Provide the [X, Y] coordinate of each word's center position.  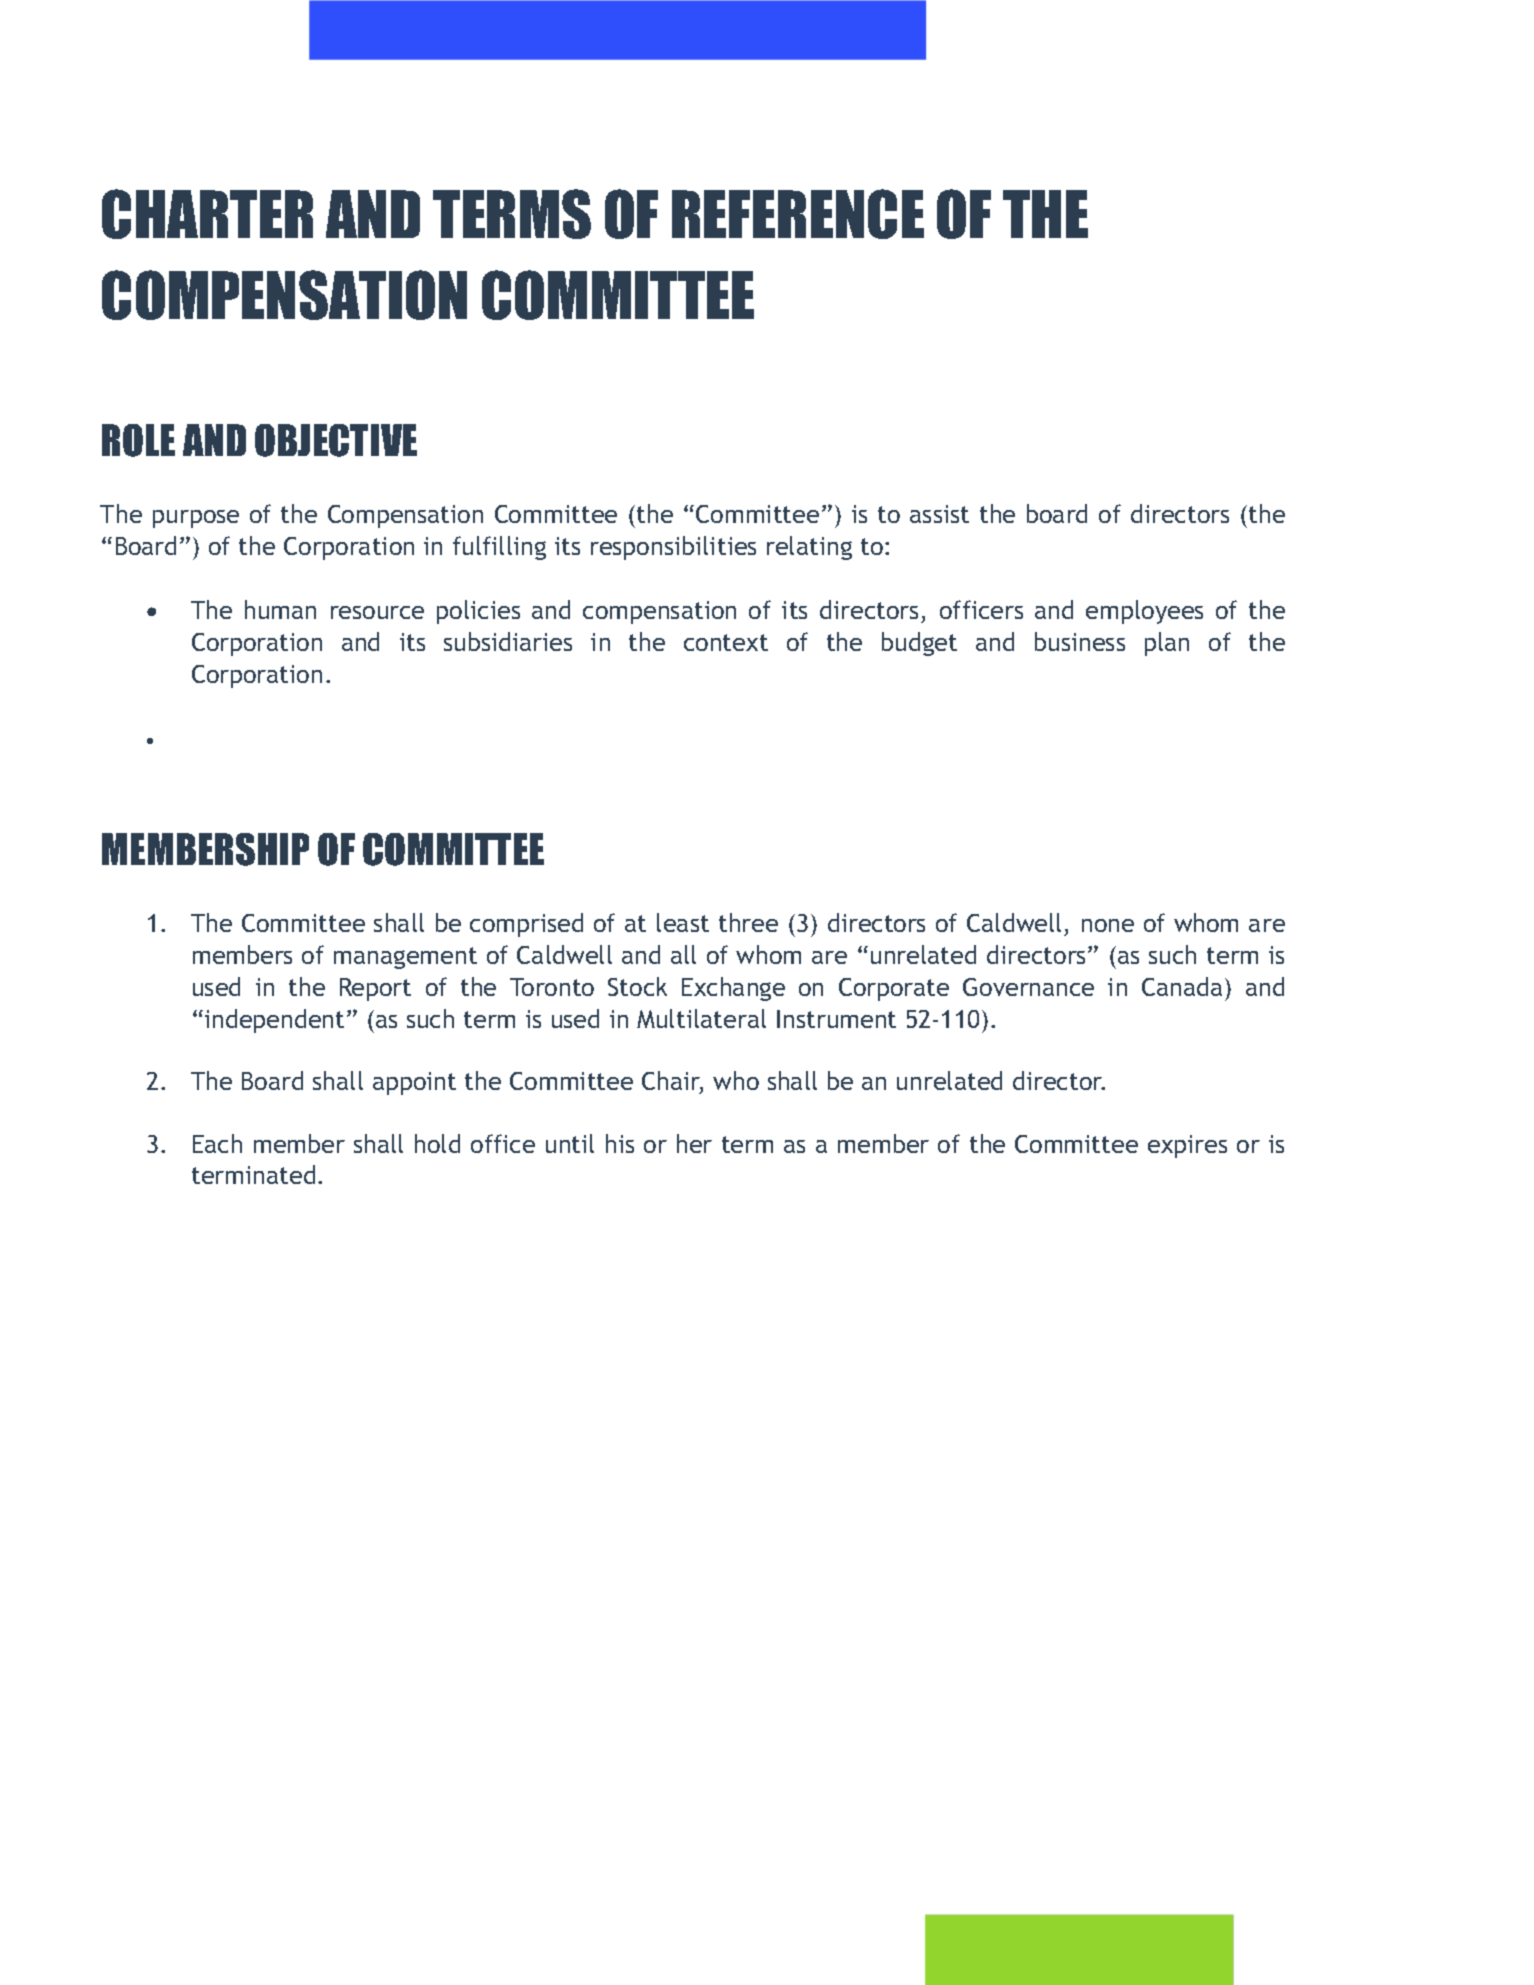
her [694, 1143]
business [1080, 641]
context [726, 642]
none [1108, 925]
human [280, 609]
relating [809, 548]
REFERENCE [798, 214]
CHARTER [207, 214]
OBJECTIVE [336, 440]
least [683, 922]
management [405, 958]
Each [217, 1143]
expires [1187, 1146]
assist [939, 514]
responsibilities [673, 548]
